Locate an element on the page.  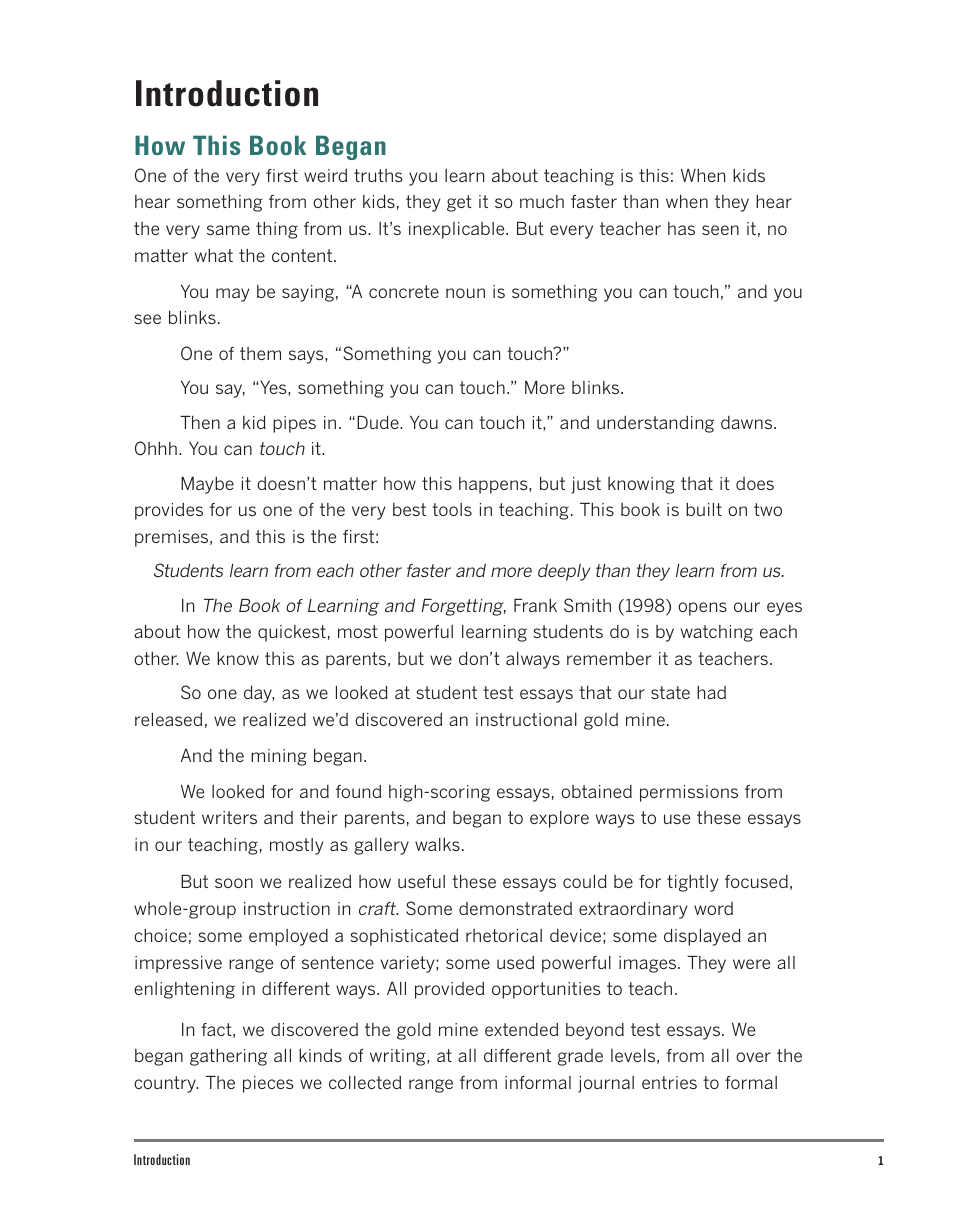
watching is located at coordinates (717, 633).
